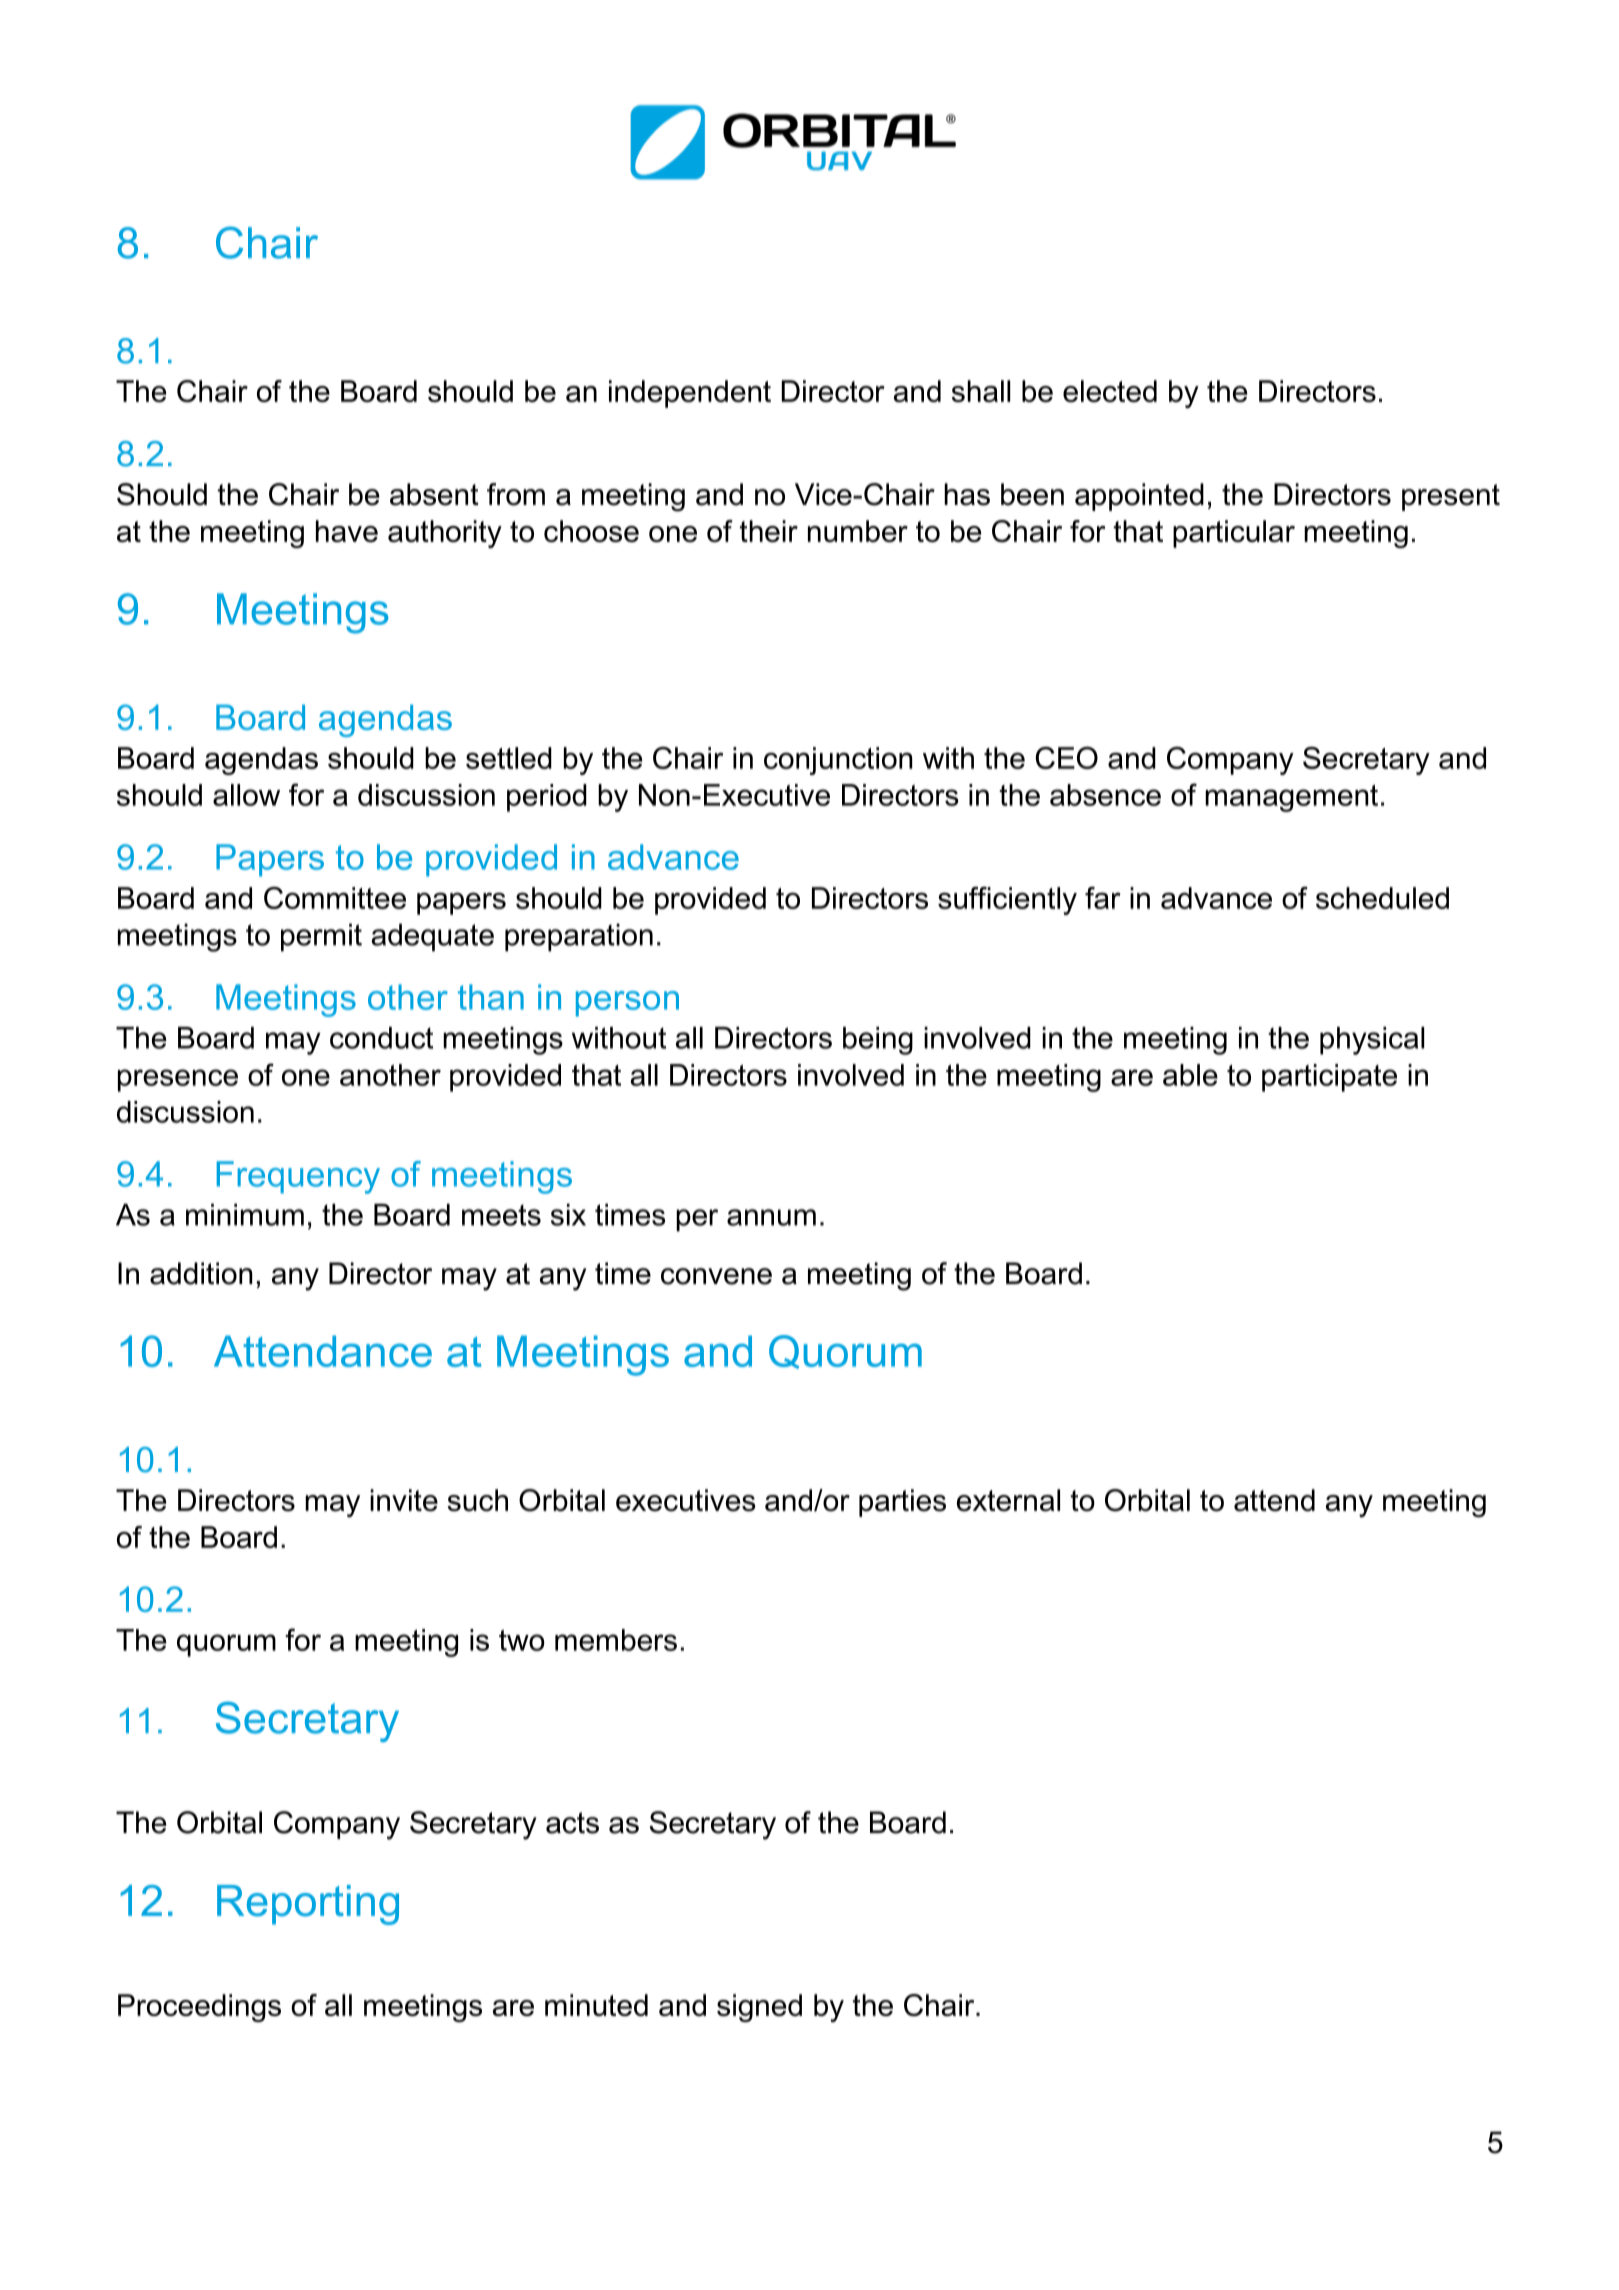 The image size is (1619, 2290). I want to click on allow, so click(246, 795).
